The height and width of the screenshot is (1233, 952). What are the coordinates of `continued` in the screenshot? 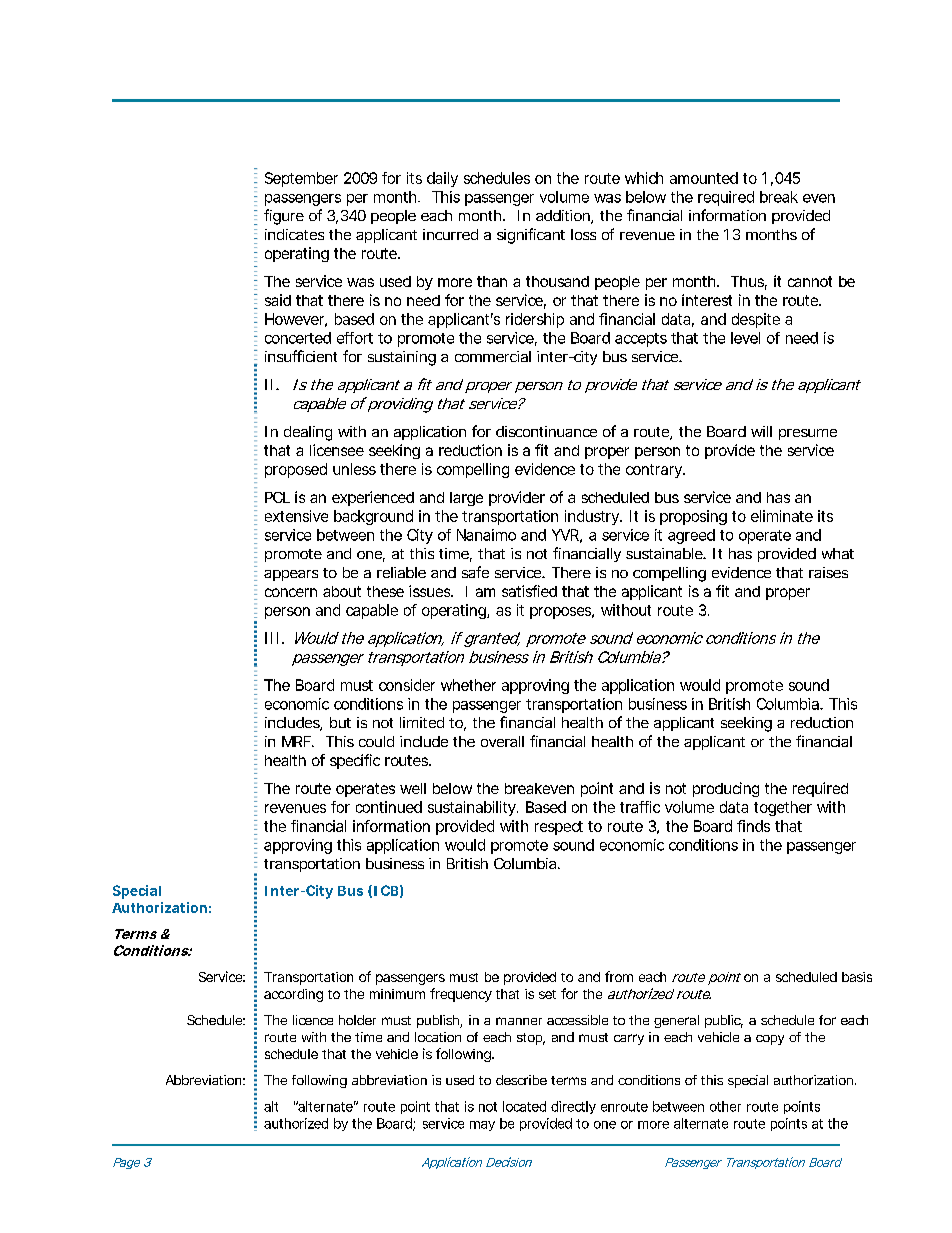 It's located at (389, 807).
